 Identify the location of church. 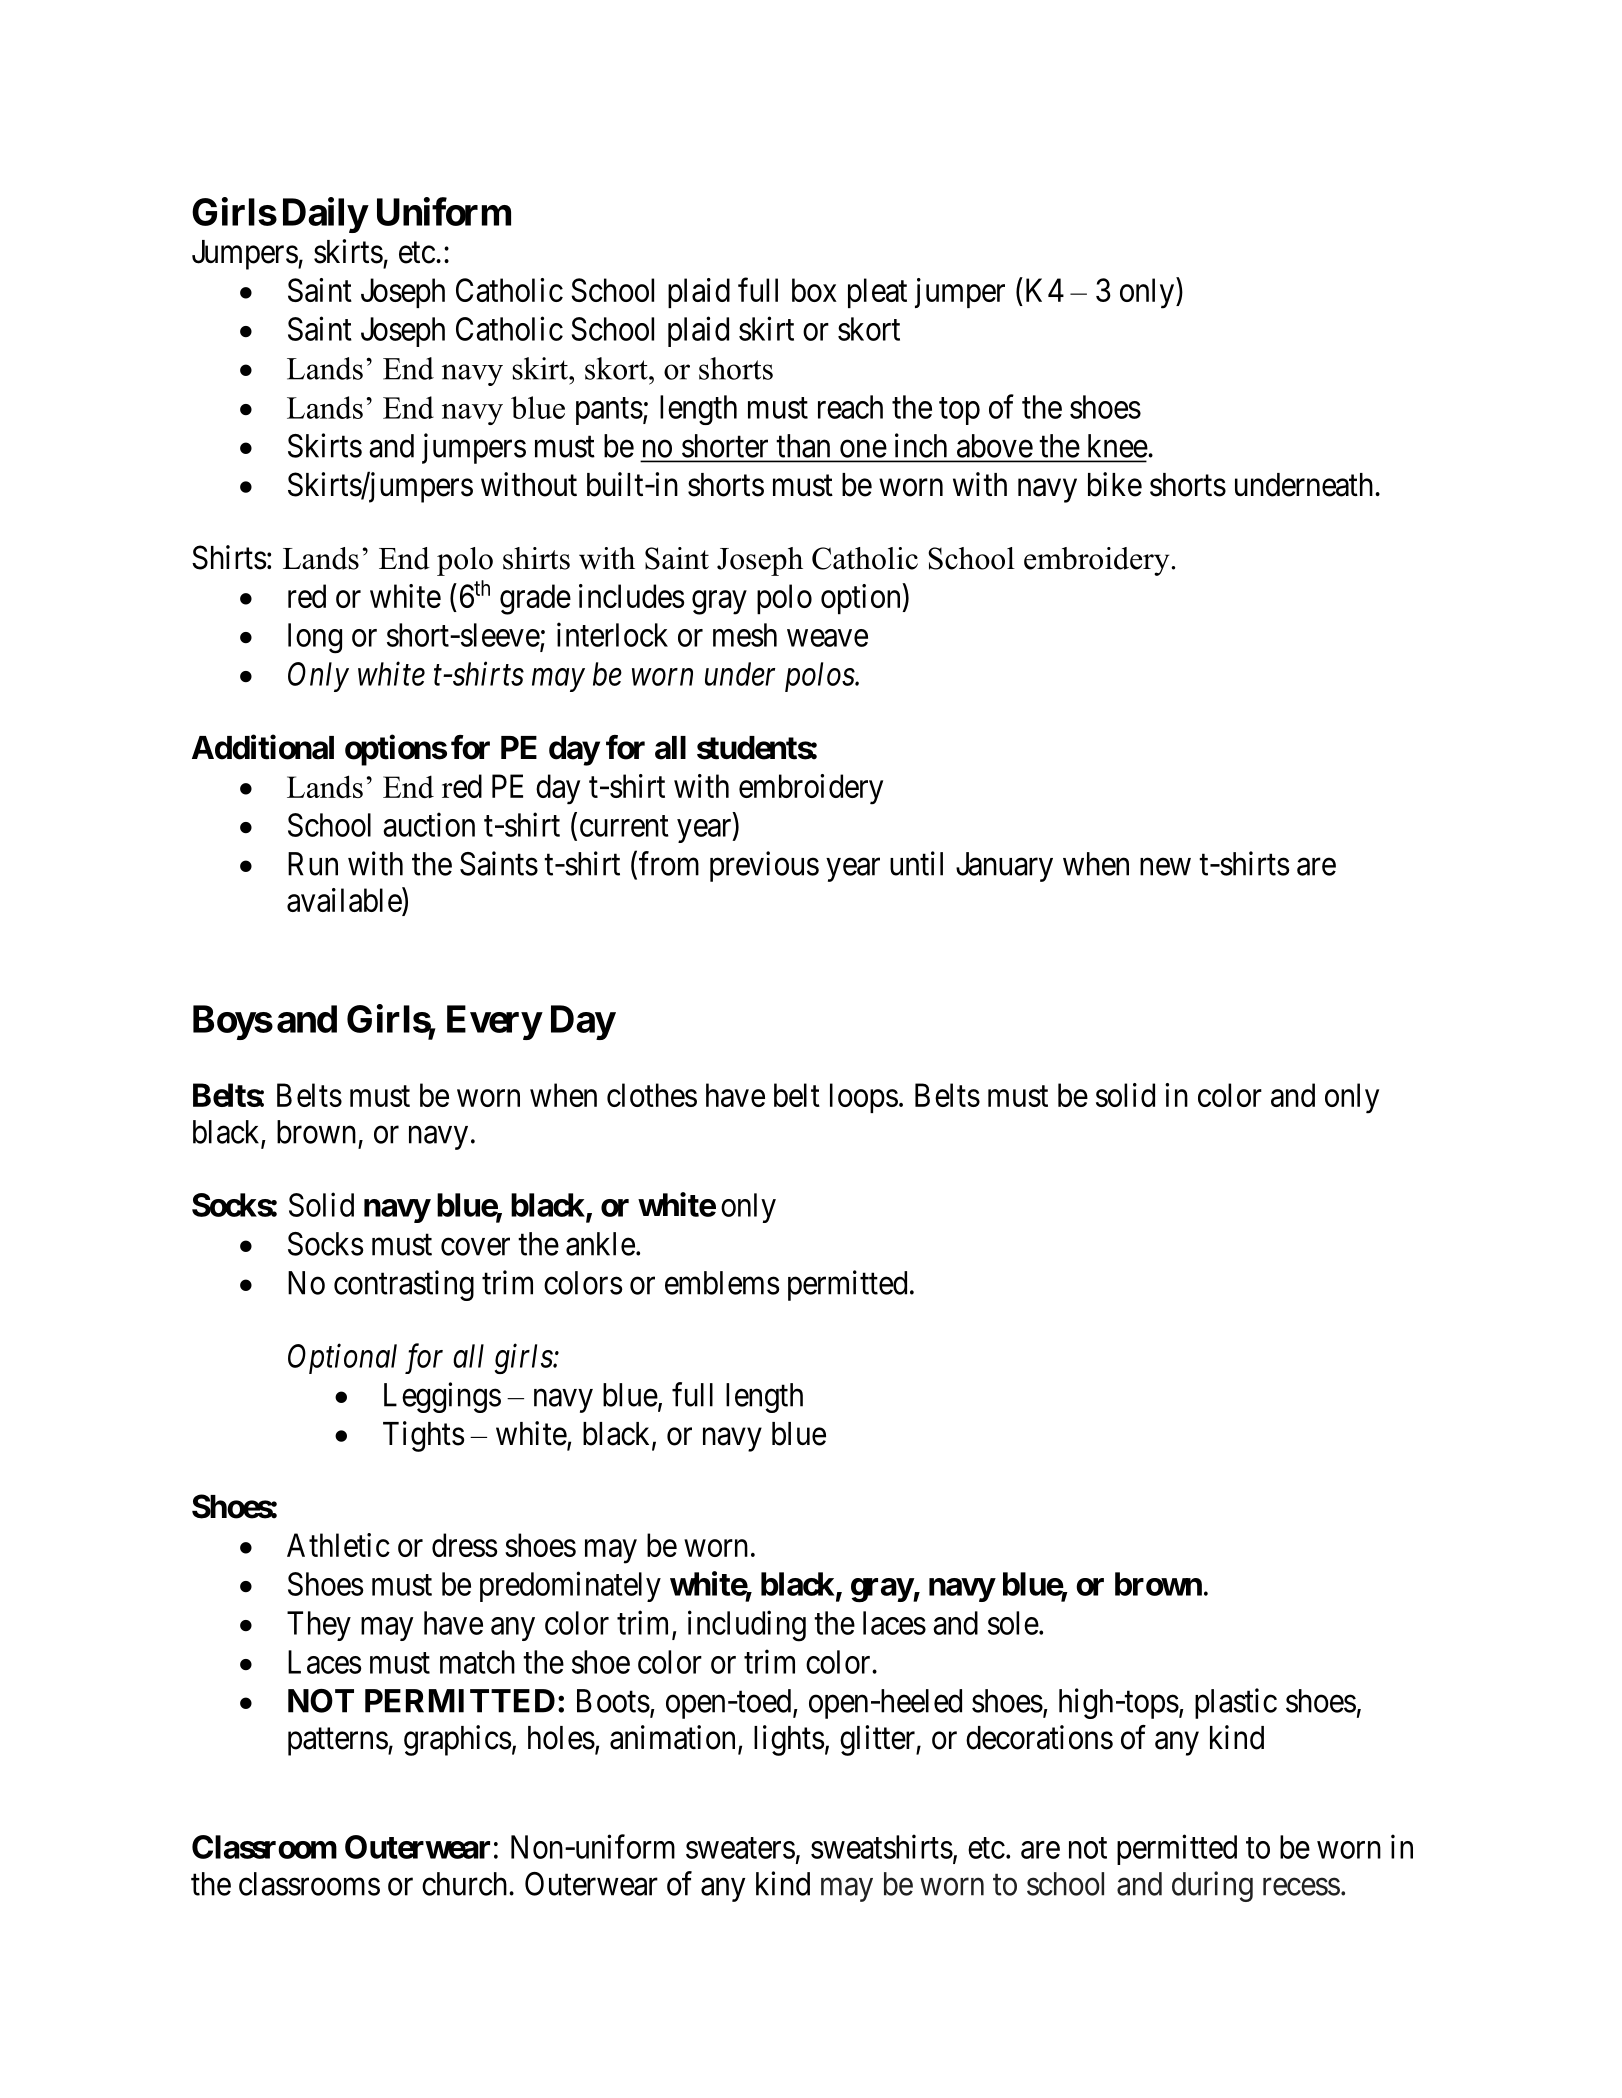
(466, 1884).
